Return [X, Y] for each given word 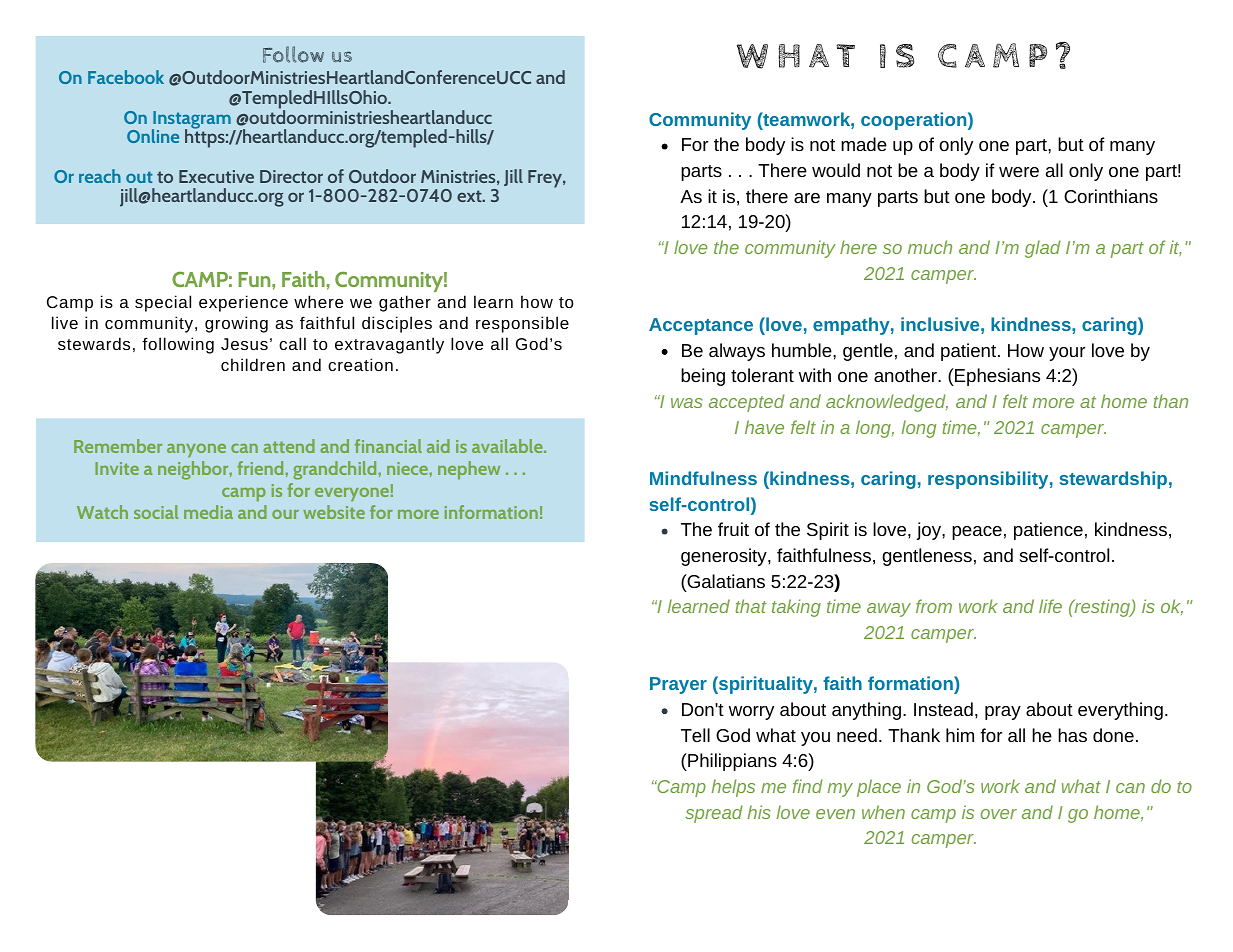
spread [714, 814]
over [998, 814]
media [208, 512]
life [1050, 606]
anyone [196, 451]
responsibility [988, 480]
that [751, 606]
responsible [522, 324]
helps [733, 788]
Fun [256, 279]
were [1019, 172]
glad [1043, 249]
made [864, 144]
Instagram [191, 121]
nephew [469, 470]
